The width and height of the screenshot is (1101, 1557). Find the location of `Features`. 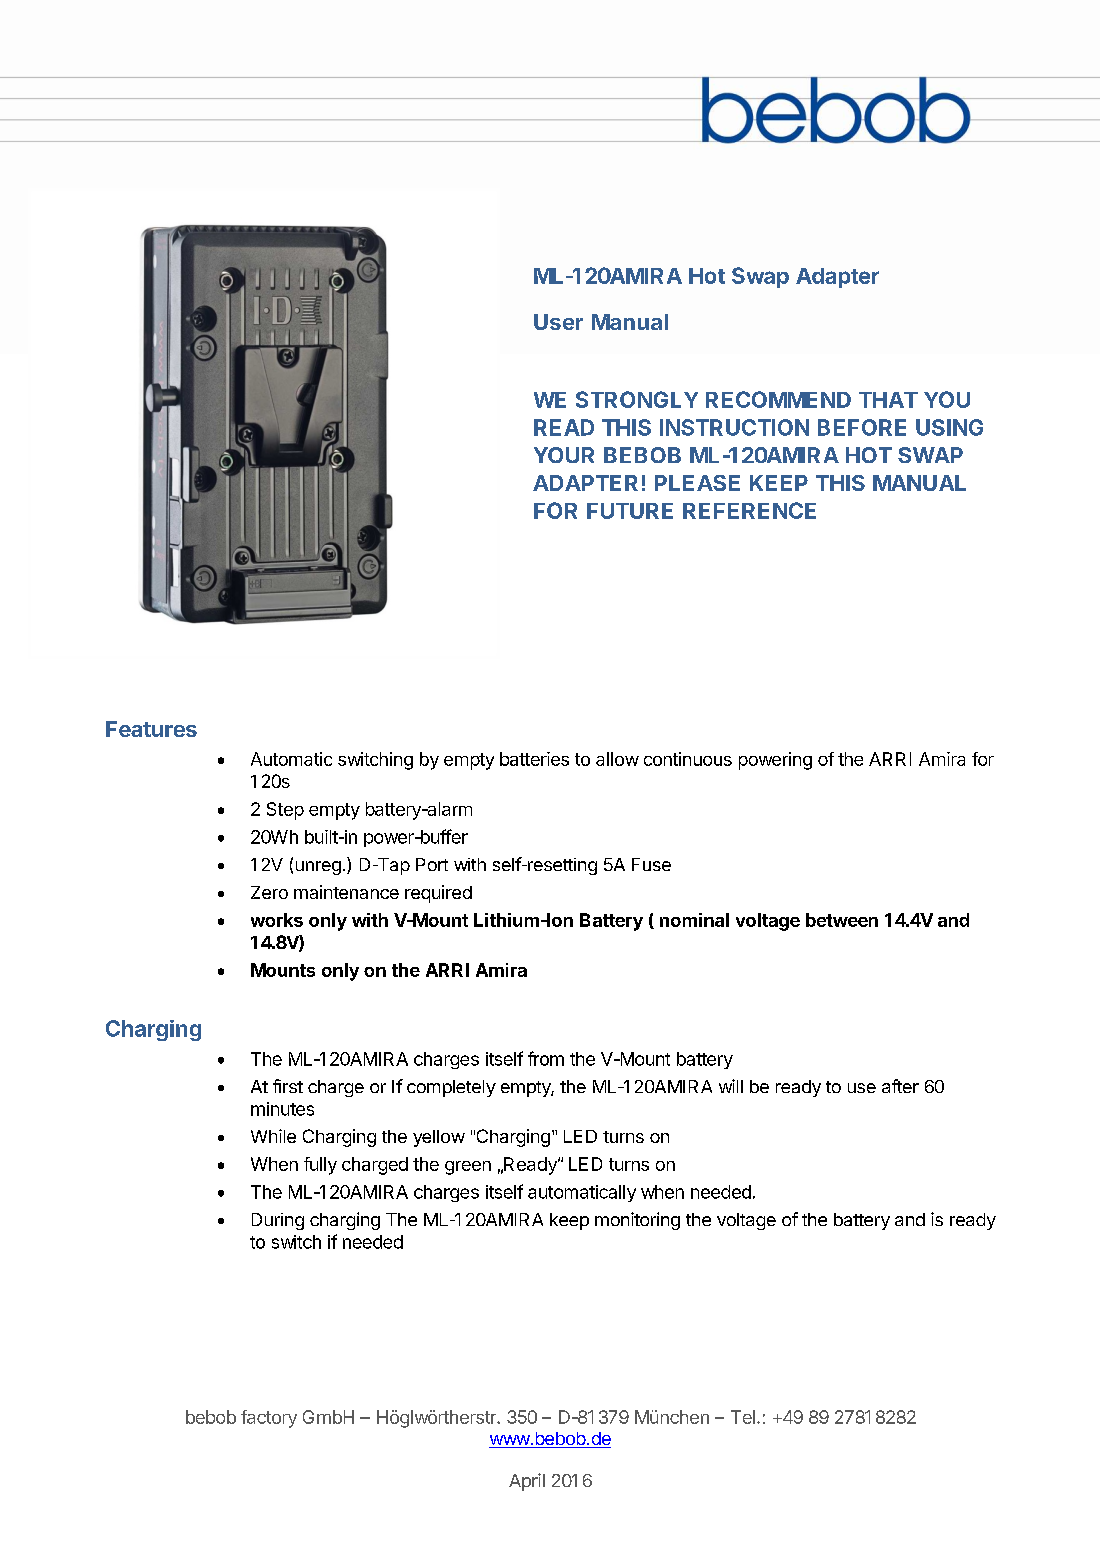

Features is located at coordinates (151, 729).
